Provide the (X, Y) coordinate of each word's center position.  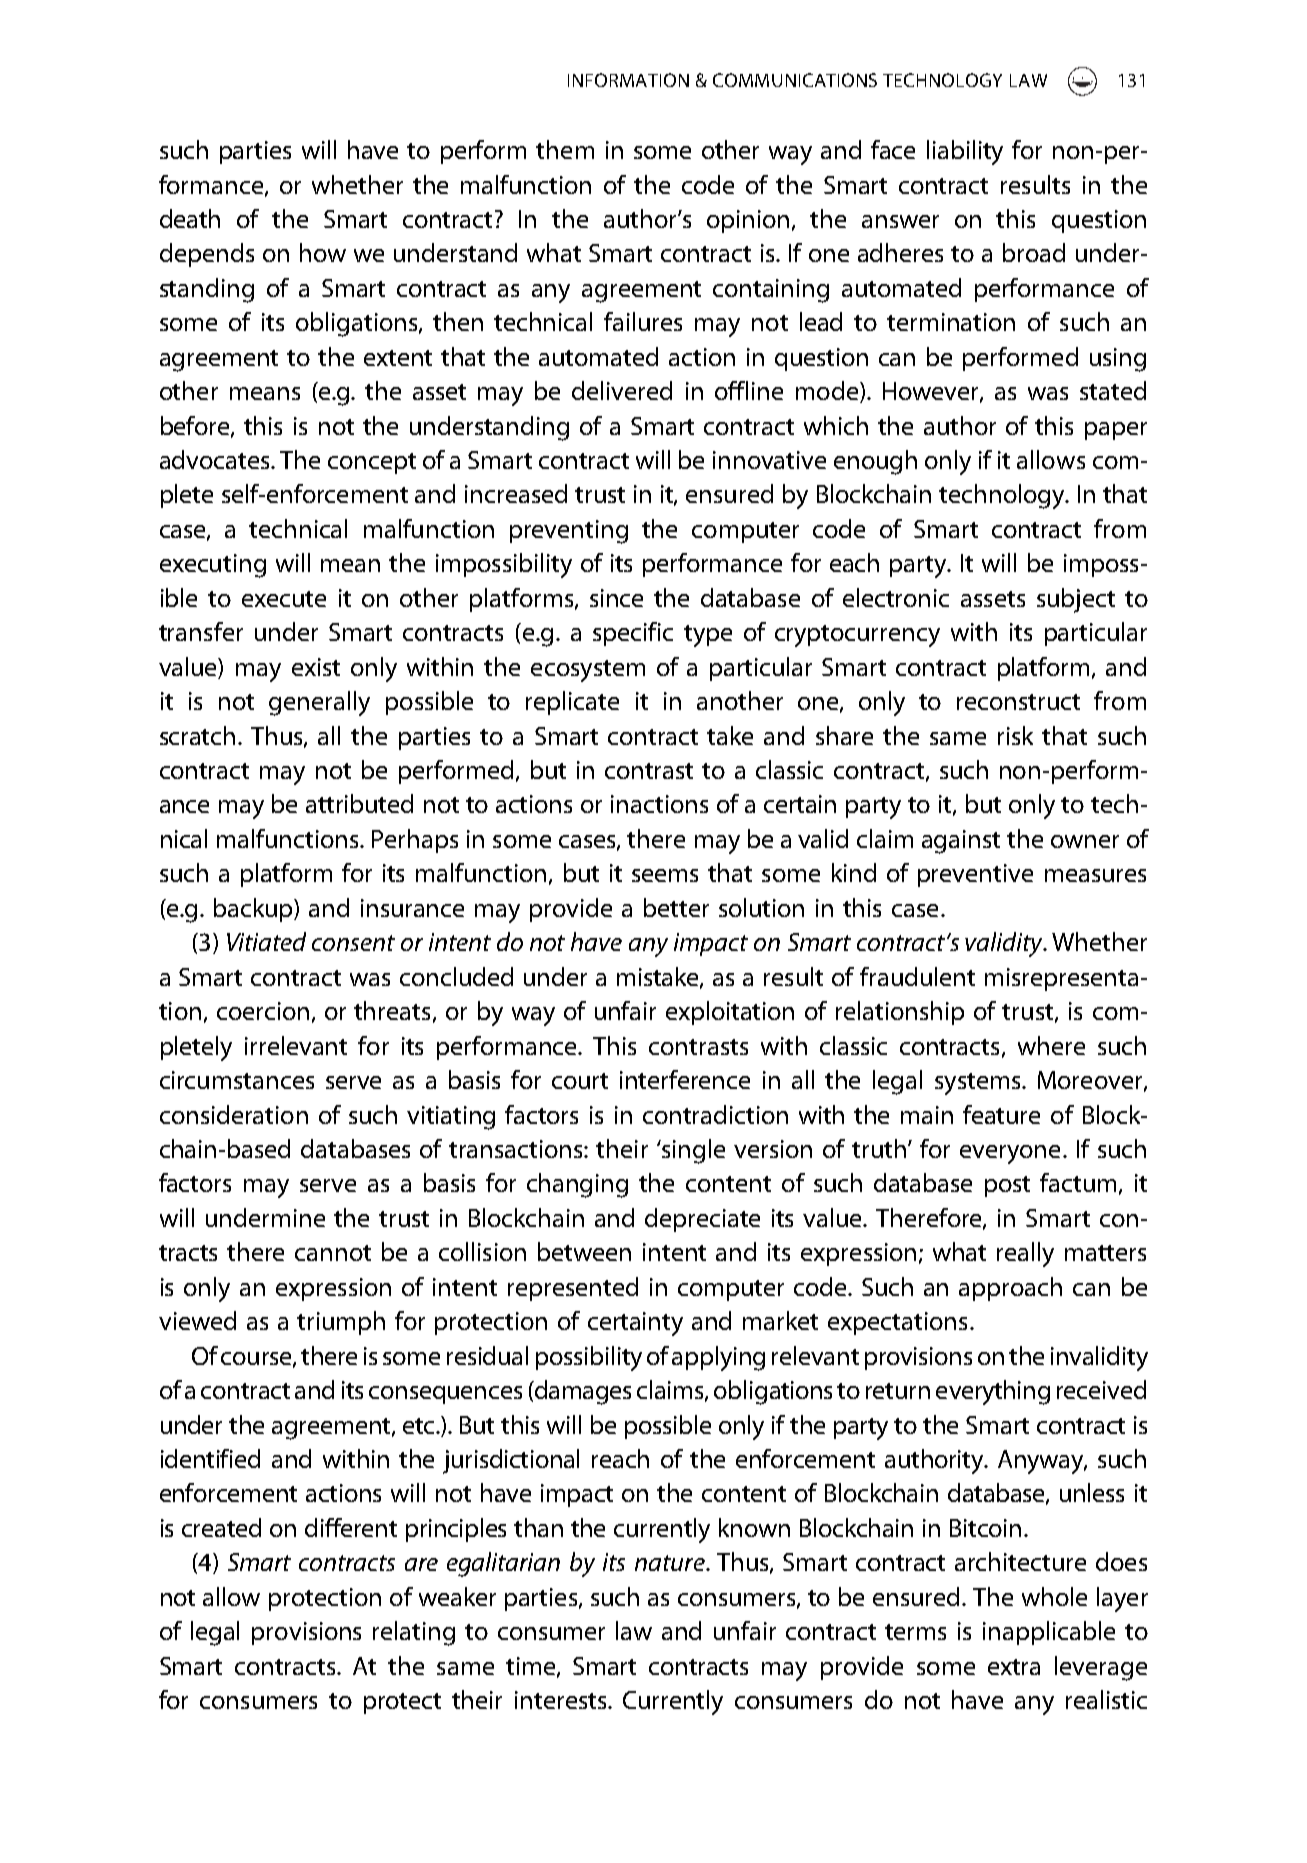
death (190, 218)
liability (965, 152)
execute (284, 599)
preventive (975, 875)
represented (573, 1289)
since (616, 598)
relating (414, 1633)
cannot (333, 1253)
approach (1010, 1289)
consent (353, 943)
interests (562, 1700)
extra (1014, 1667)
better (676, 907)
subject (1076, 600)
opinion (748, 221)
